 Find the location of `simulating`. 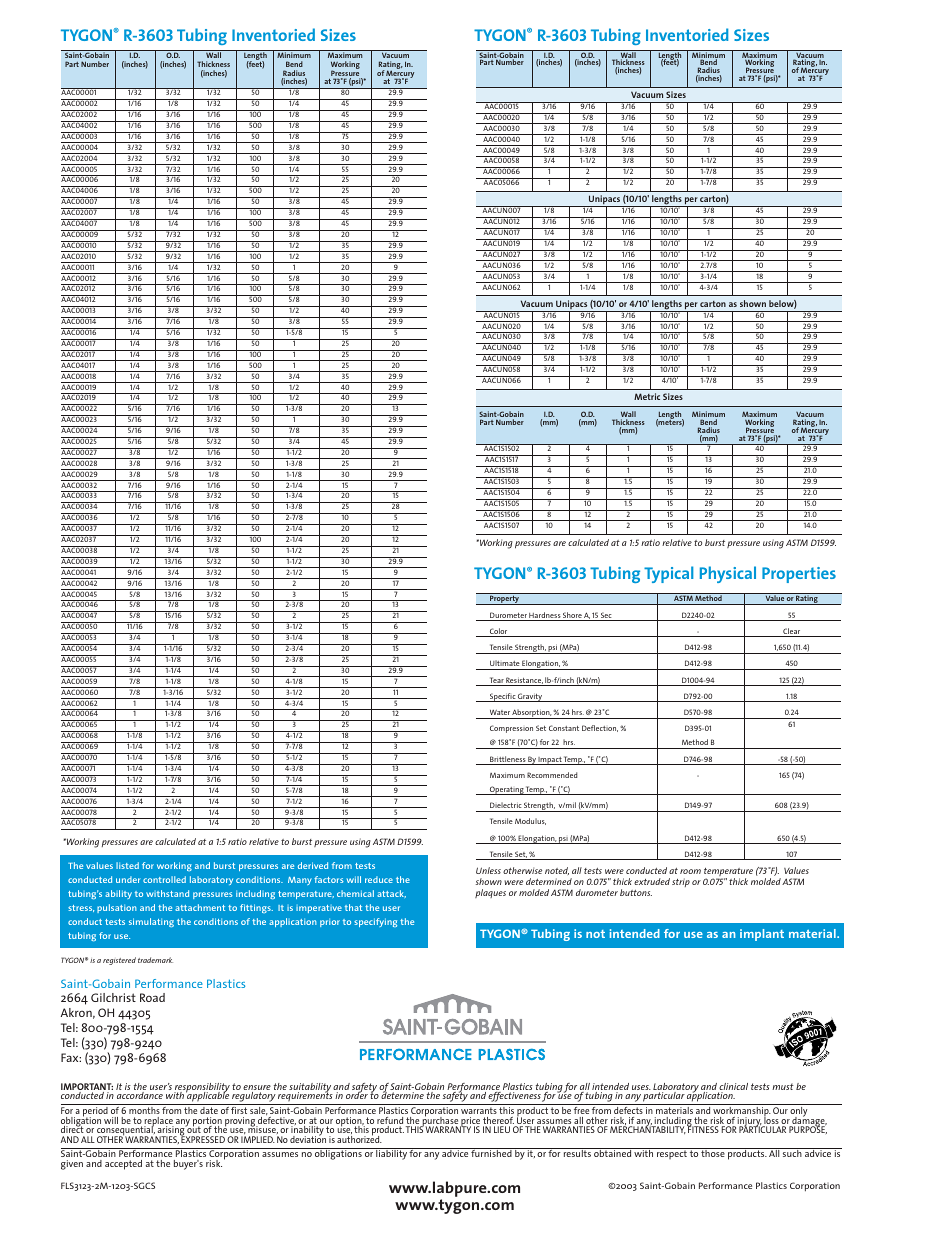

simulating is located at coordinates (151, 922).
